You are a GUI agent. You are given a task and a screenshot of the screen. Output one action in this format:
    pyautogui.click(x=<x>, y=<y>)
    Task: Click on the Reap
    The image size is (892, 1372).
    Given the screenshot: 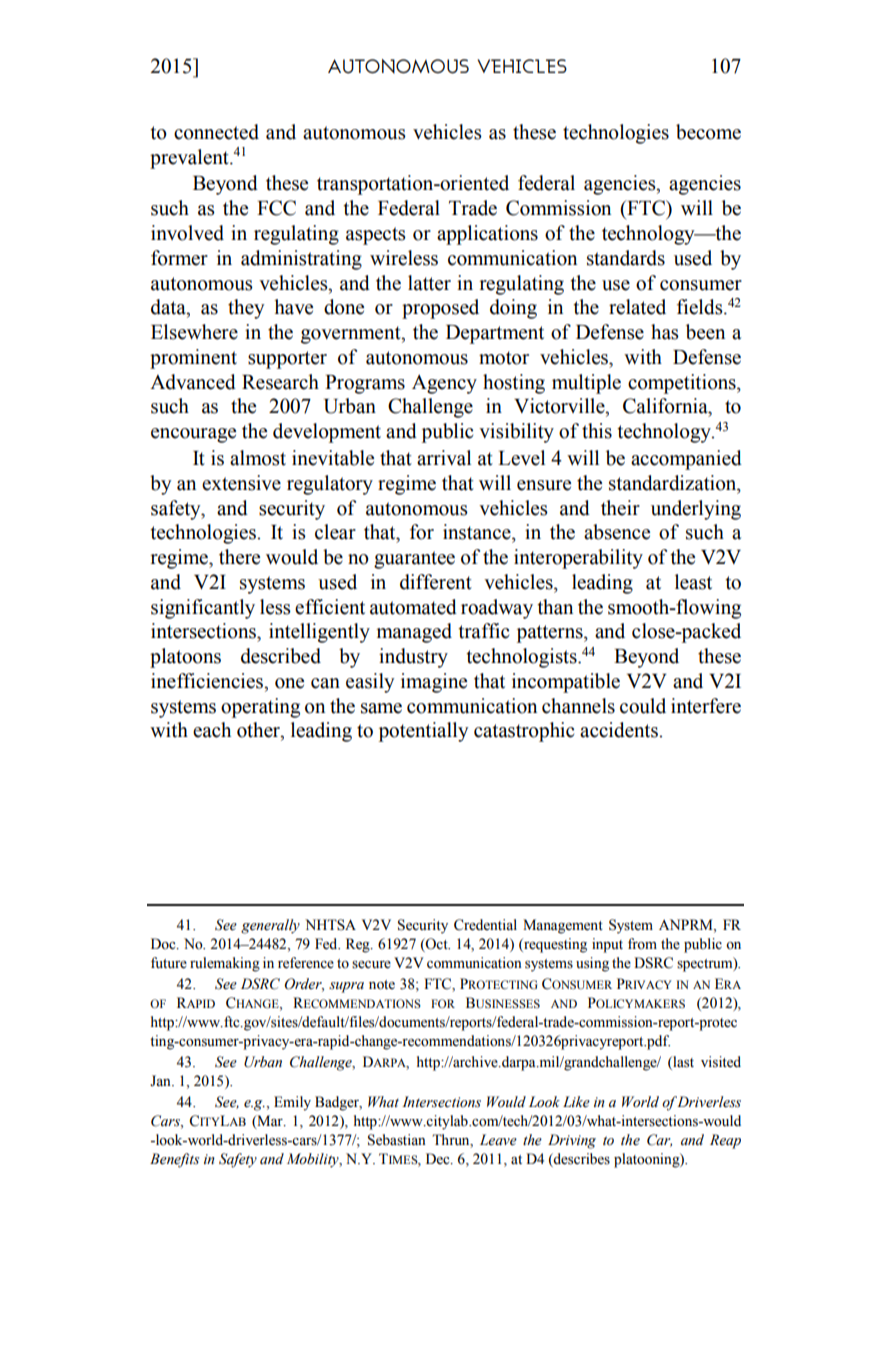 What is the action you would take?
    pyautogui.click(x=725, y=1141)
